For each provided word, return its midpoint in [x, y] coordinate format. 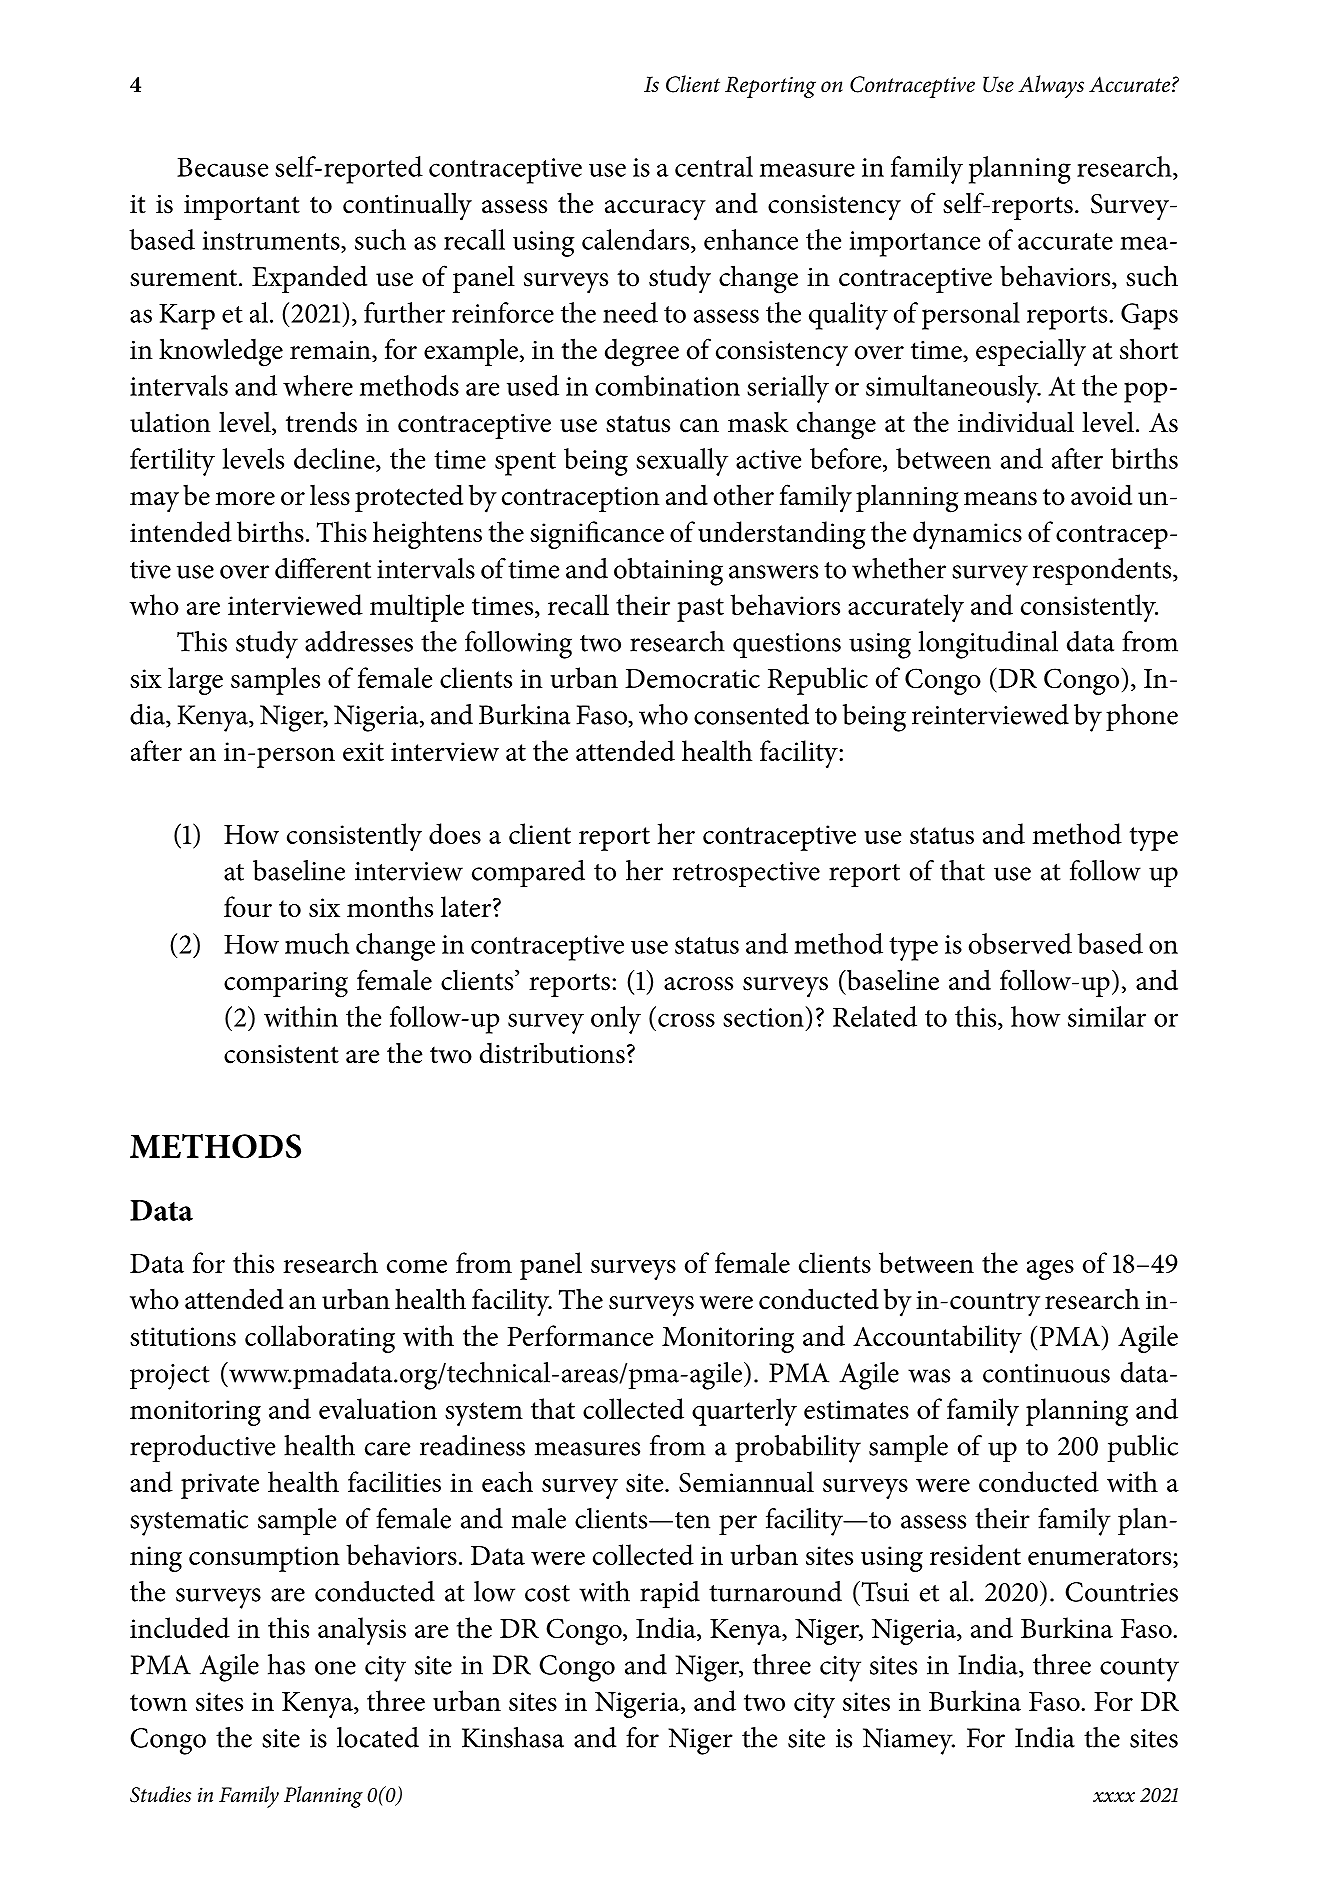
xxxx [1114, 1797]
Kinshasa [513, 1737]
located [378, 1737]
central [714, 166]
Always [1051, 86]
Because [222, 167]
